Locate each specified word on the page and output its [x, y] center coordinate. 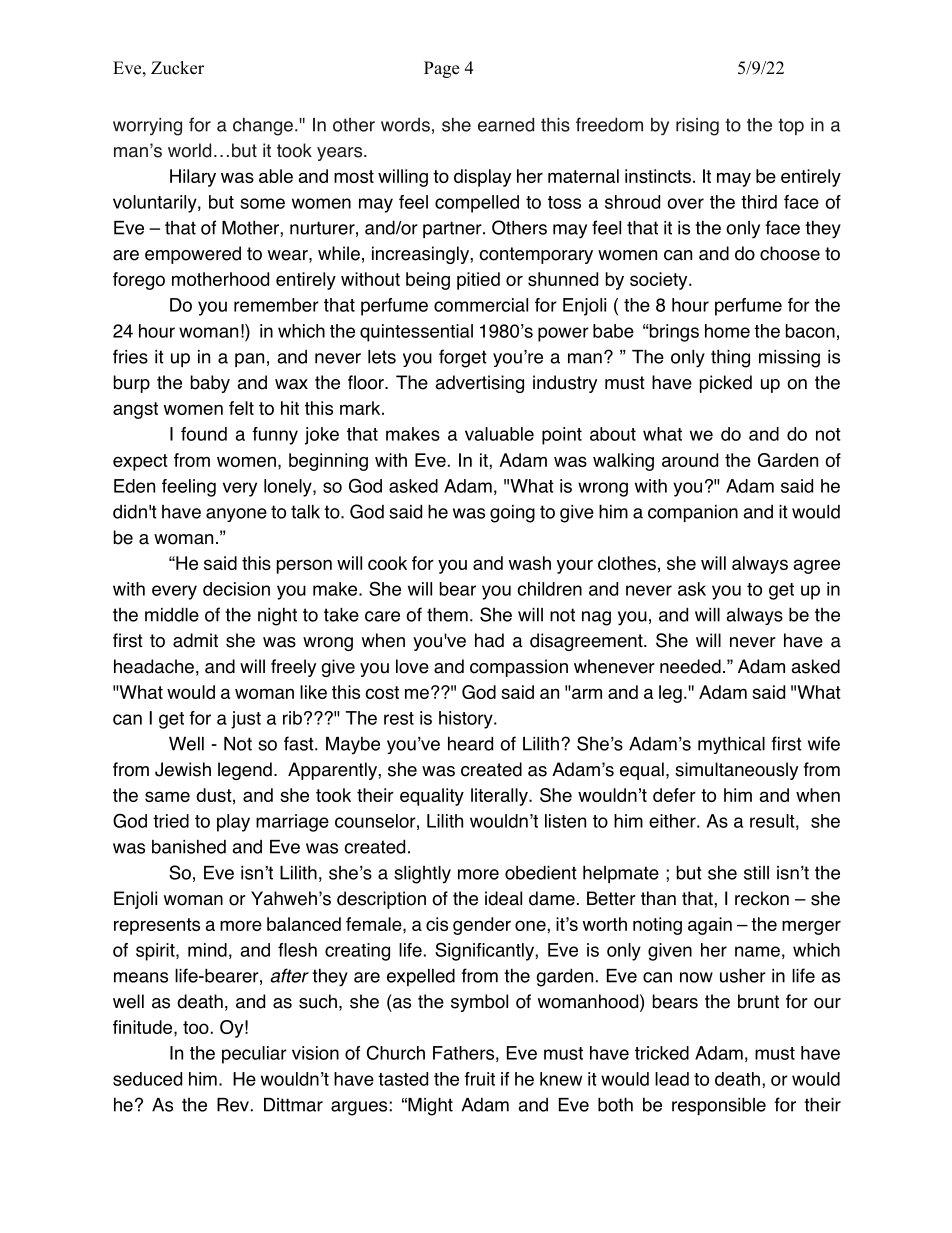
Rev [233, 1105]
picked [726, 384]
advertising [479, 384]
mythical [731, 745]
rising [697, 127]
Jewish [183, 769]
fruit [479, 1079]
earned [506, 125]
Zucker [177, 68]
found [204, 434]
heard [470, 743]
